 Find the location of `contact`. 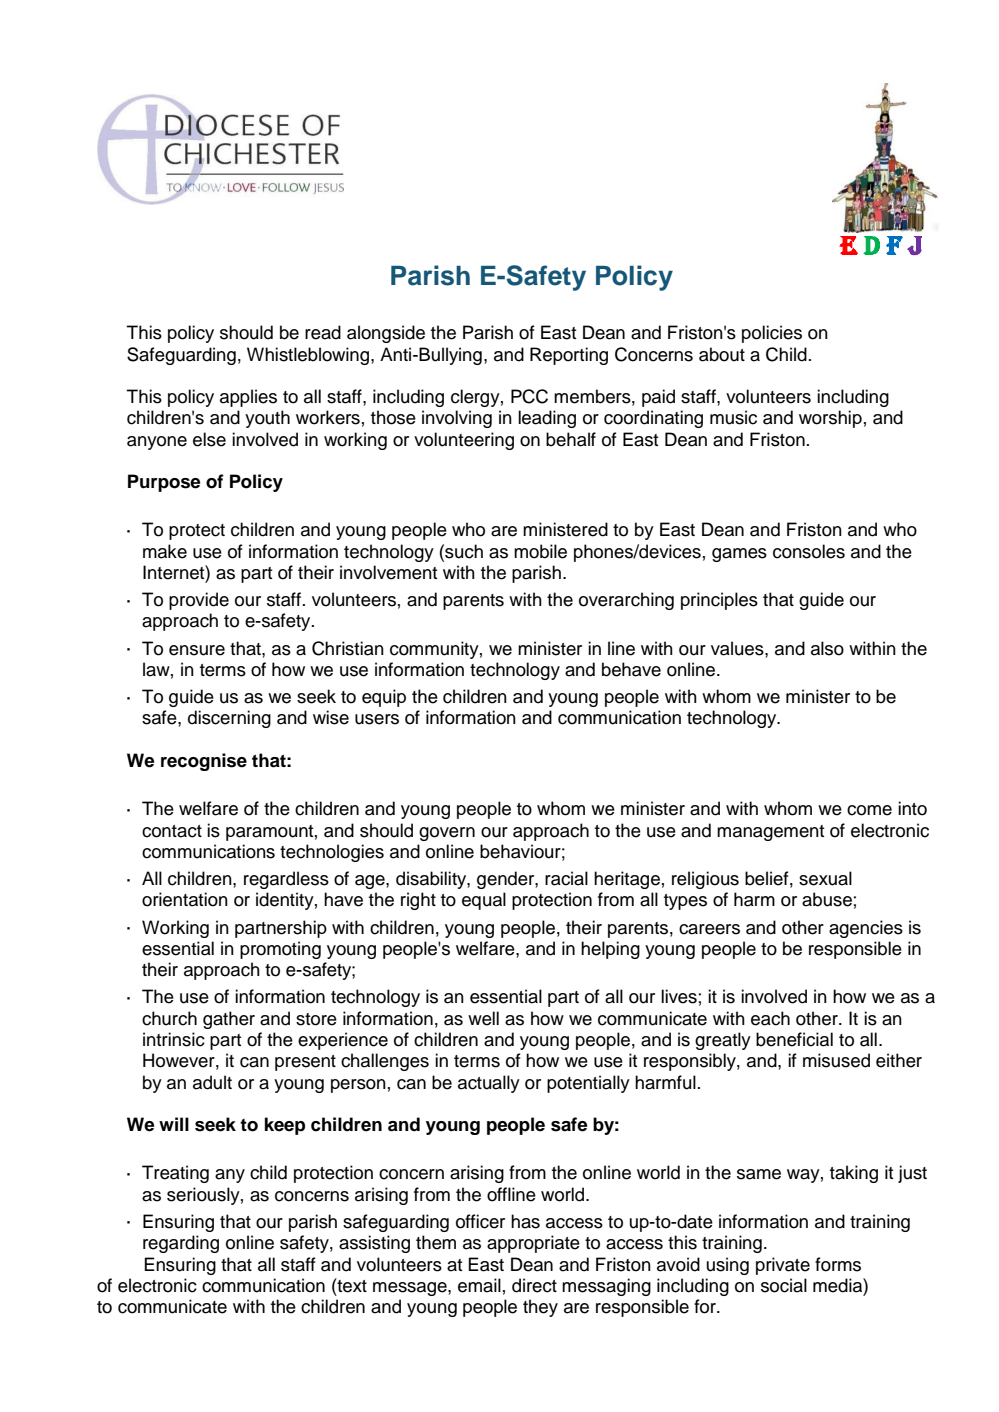

contact is located at coordinates (172, 831).
